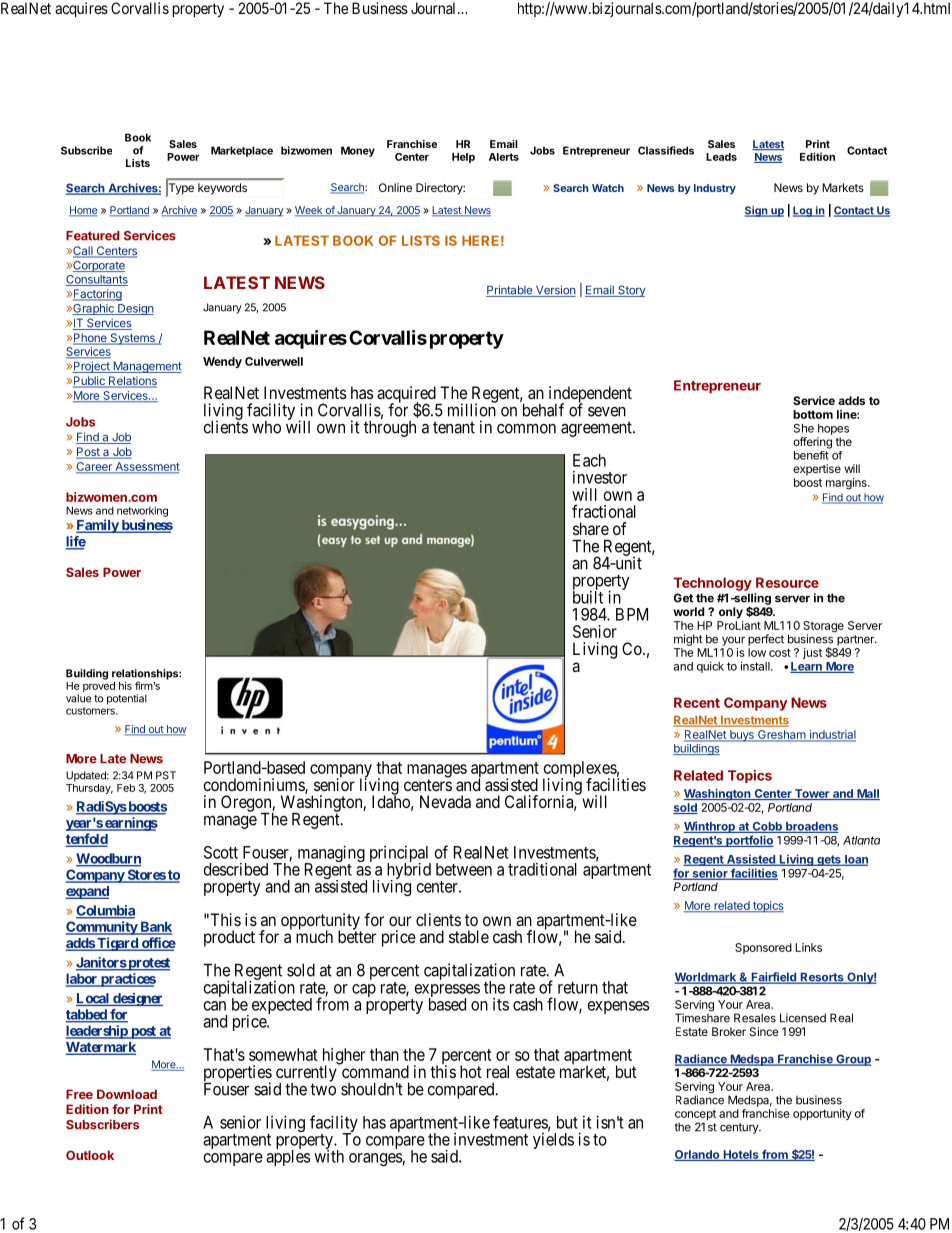 The height and width of the screenshot is (1233, 952). Describe the element at coordinates (127, 1094) in the screenshot. I see `Download` at that location.
